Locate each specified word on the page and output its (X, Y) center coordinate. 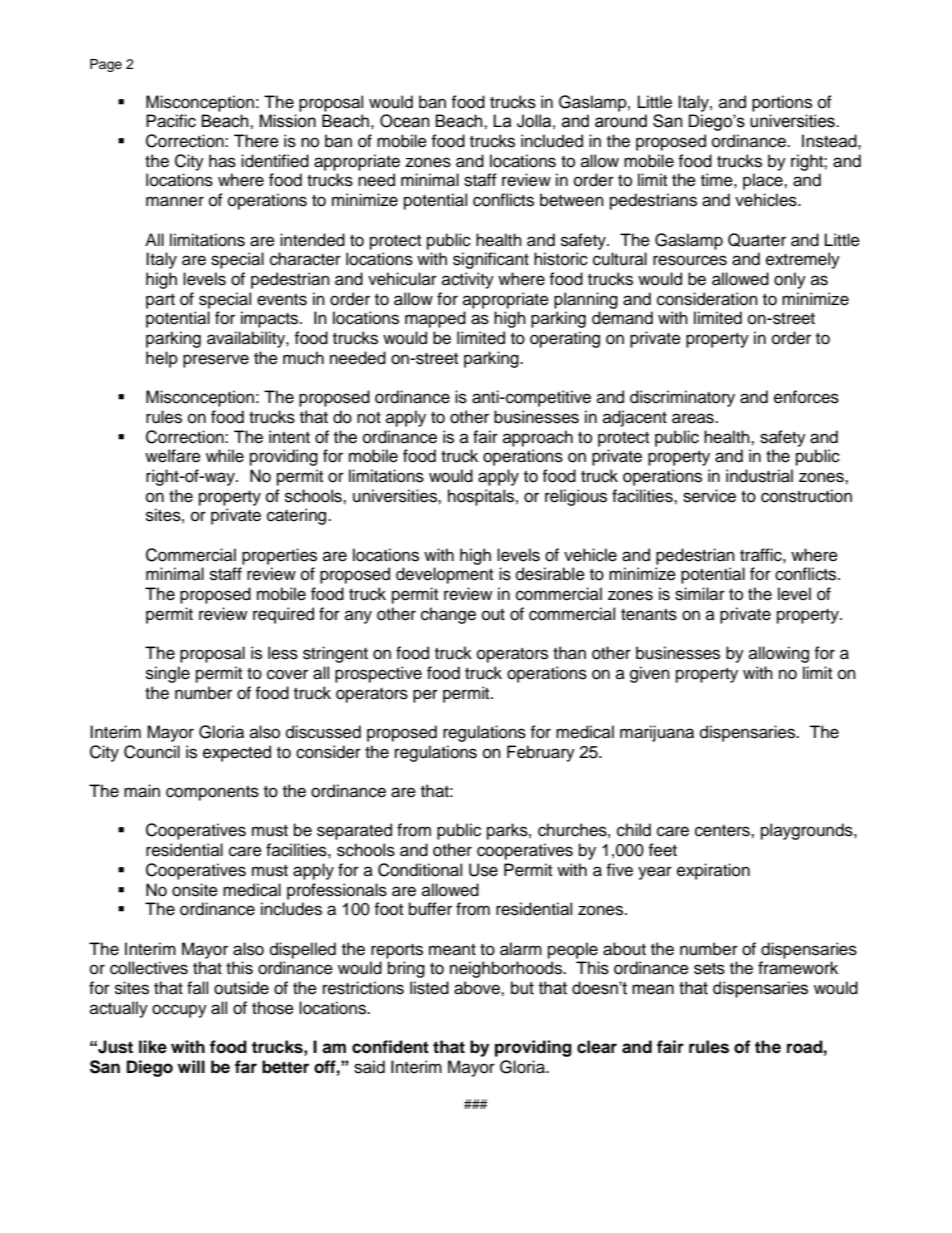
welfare (173, 456)
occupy (179, 1011)
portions (782, 103)
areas (694, 418)
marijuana (657, 733)
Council (152, 752)
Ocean (404, 121)
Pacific (171, 121)
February (541, 753)
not (369, 418)
